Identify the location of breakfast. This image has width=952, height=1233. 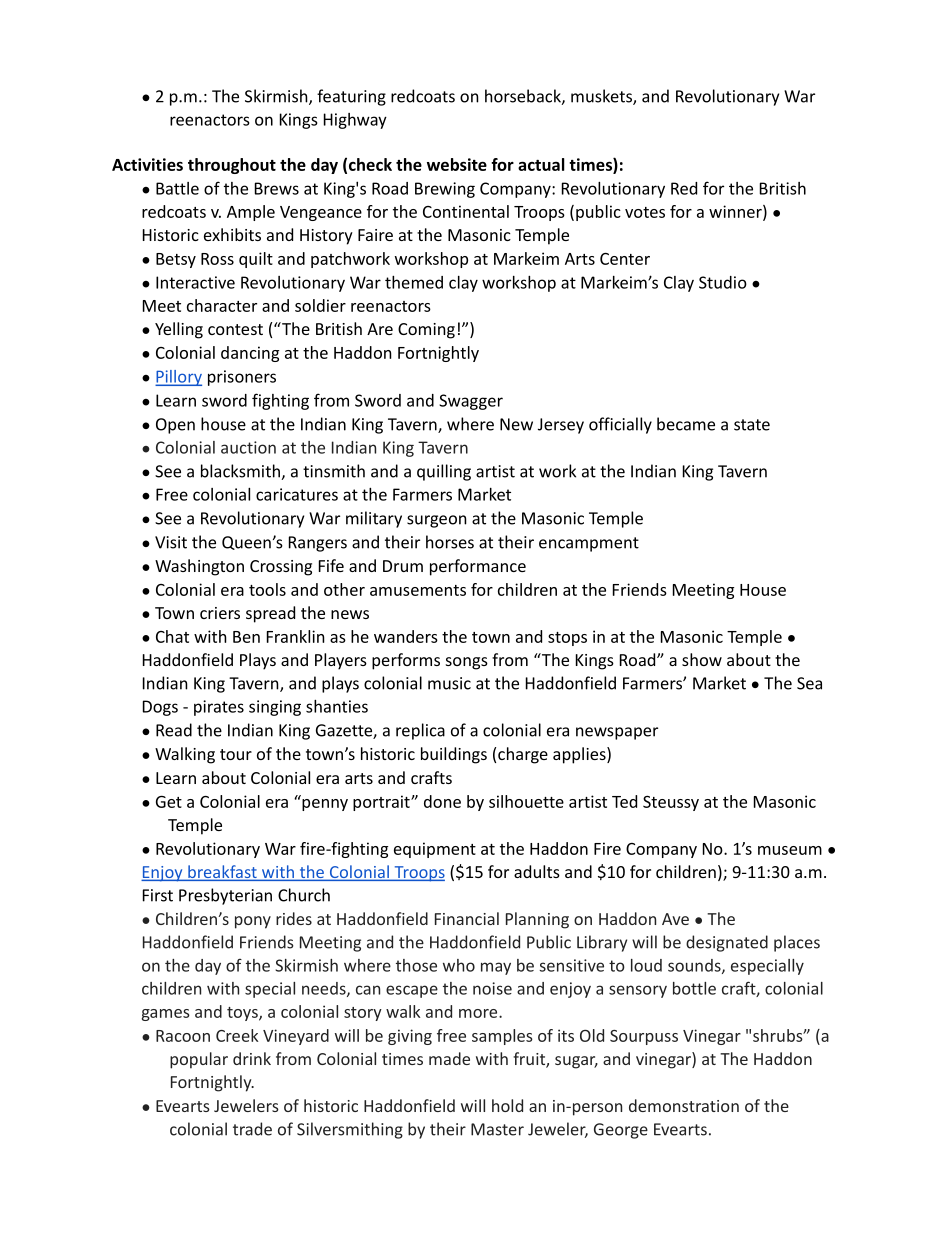
(222, 873).
